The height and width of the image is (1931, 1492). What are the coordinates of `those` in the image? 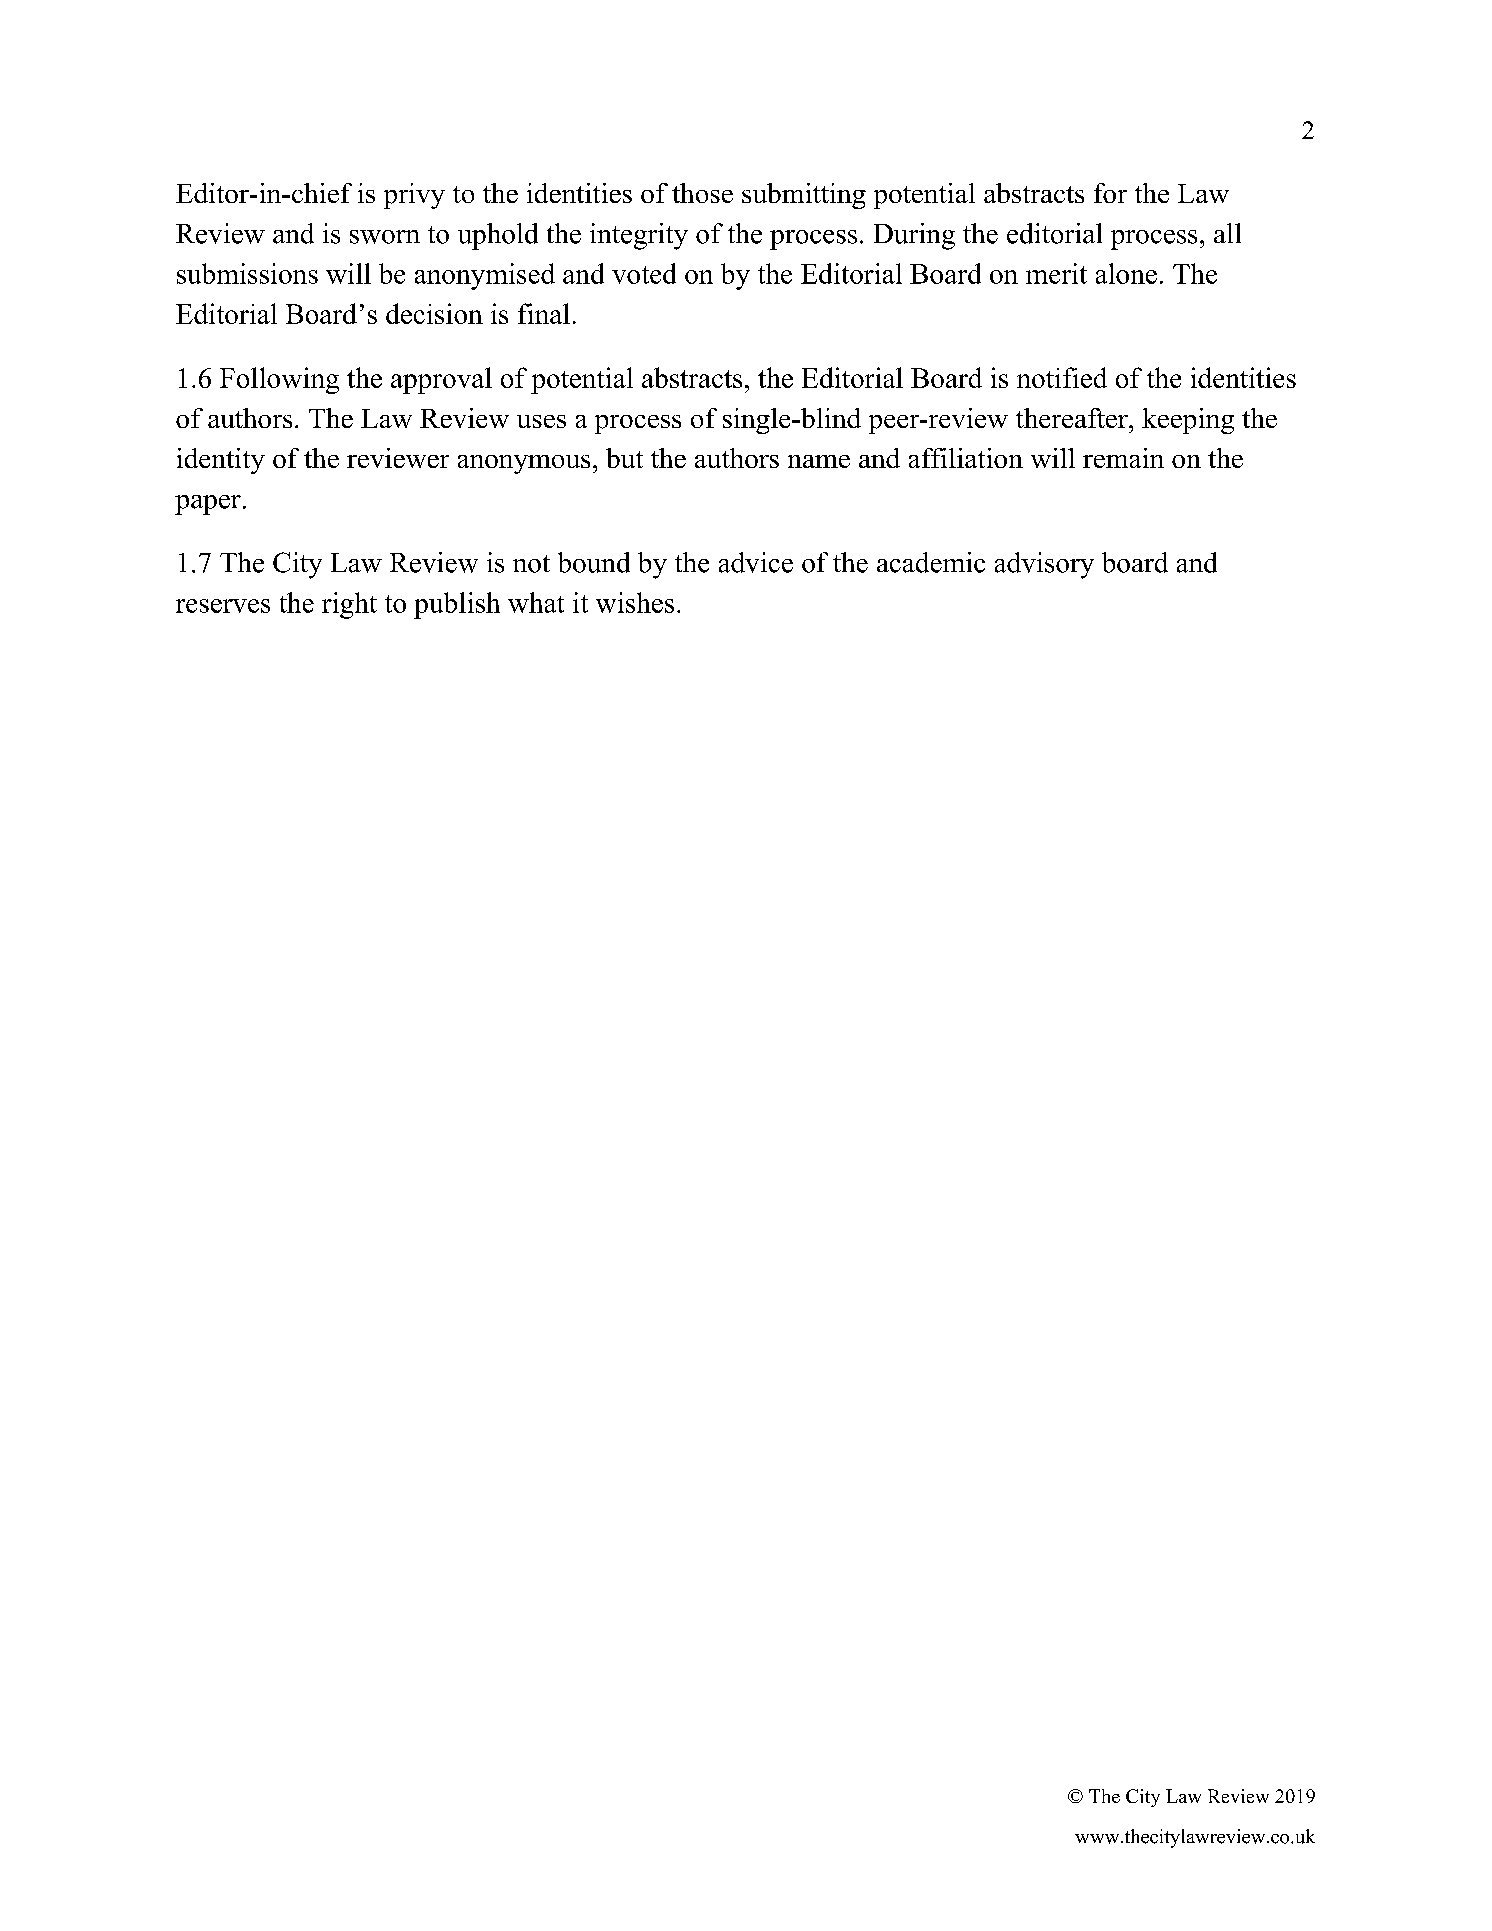 It's located at (702, 193).
